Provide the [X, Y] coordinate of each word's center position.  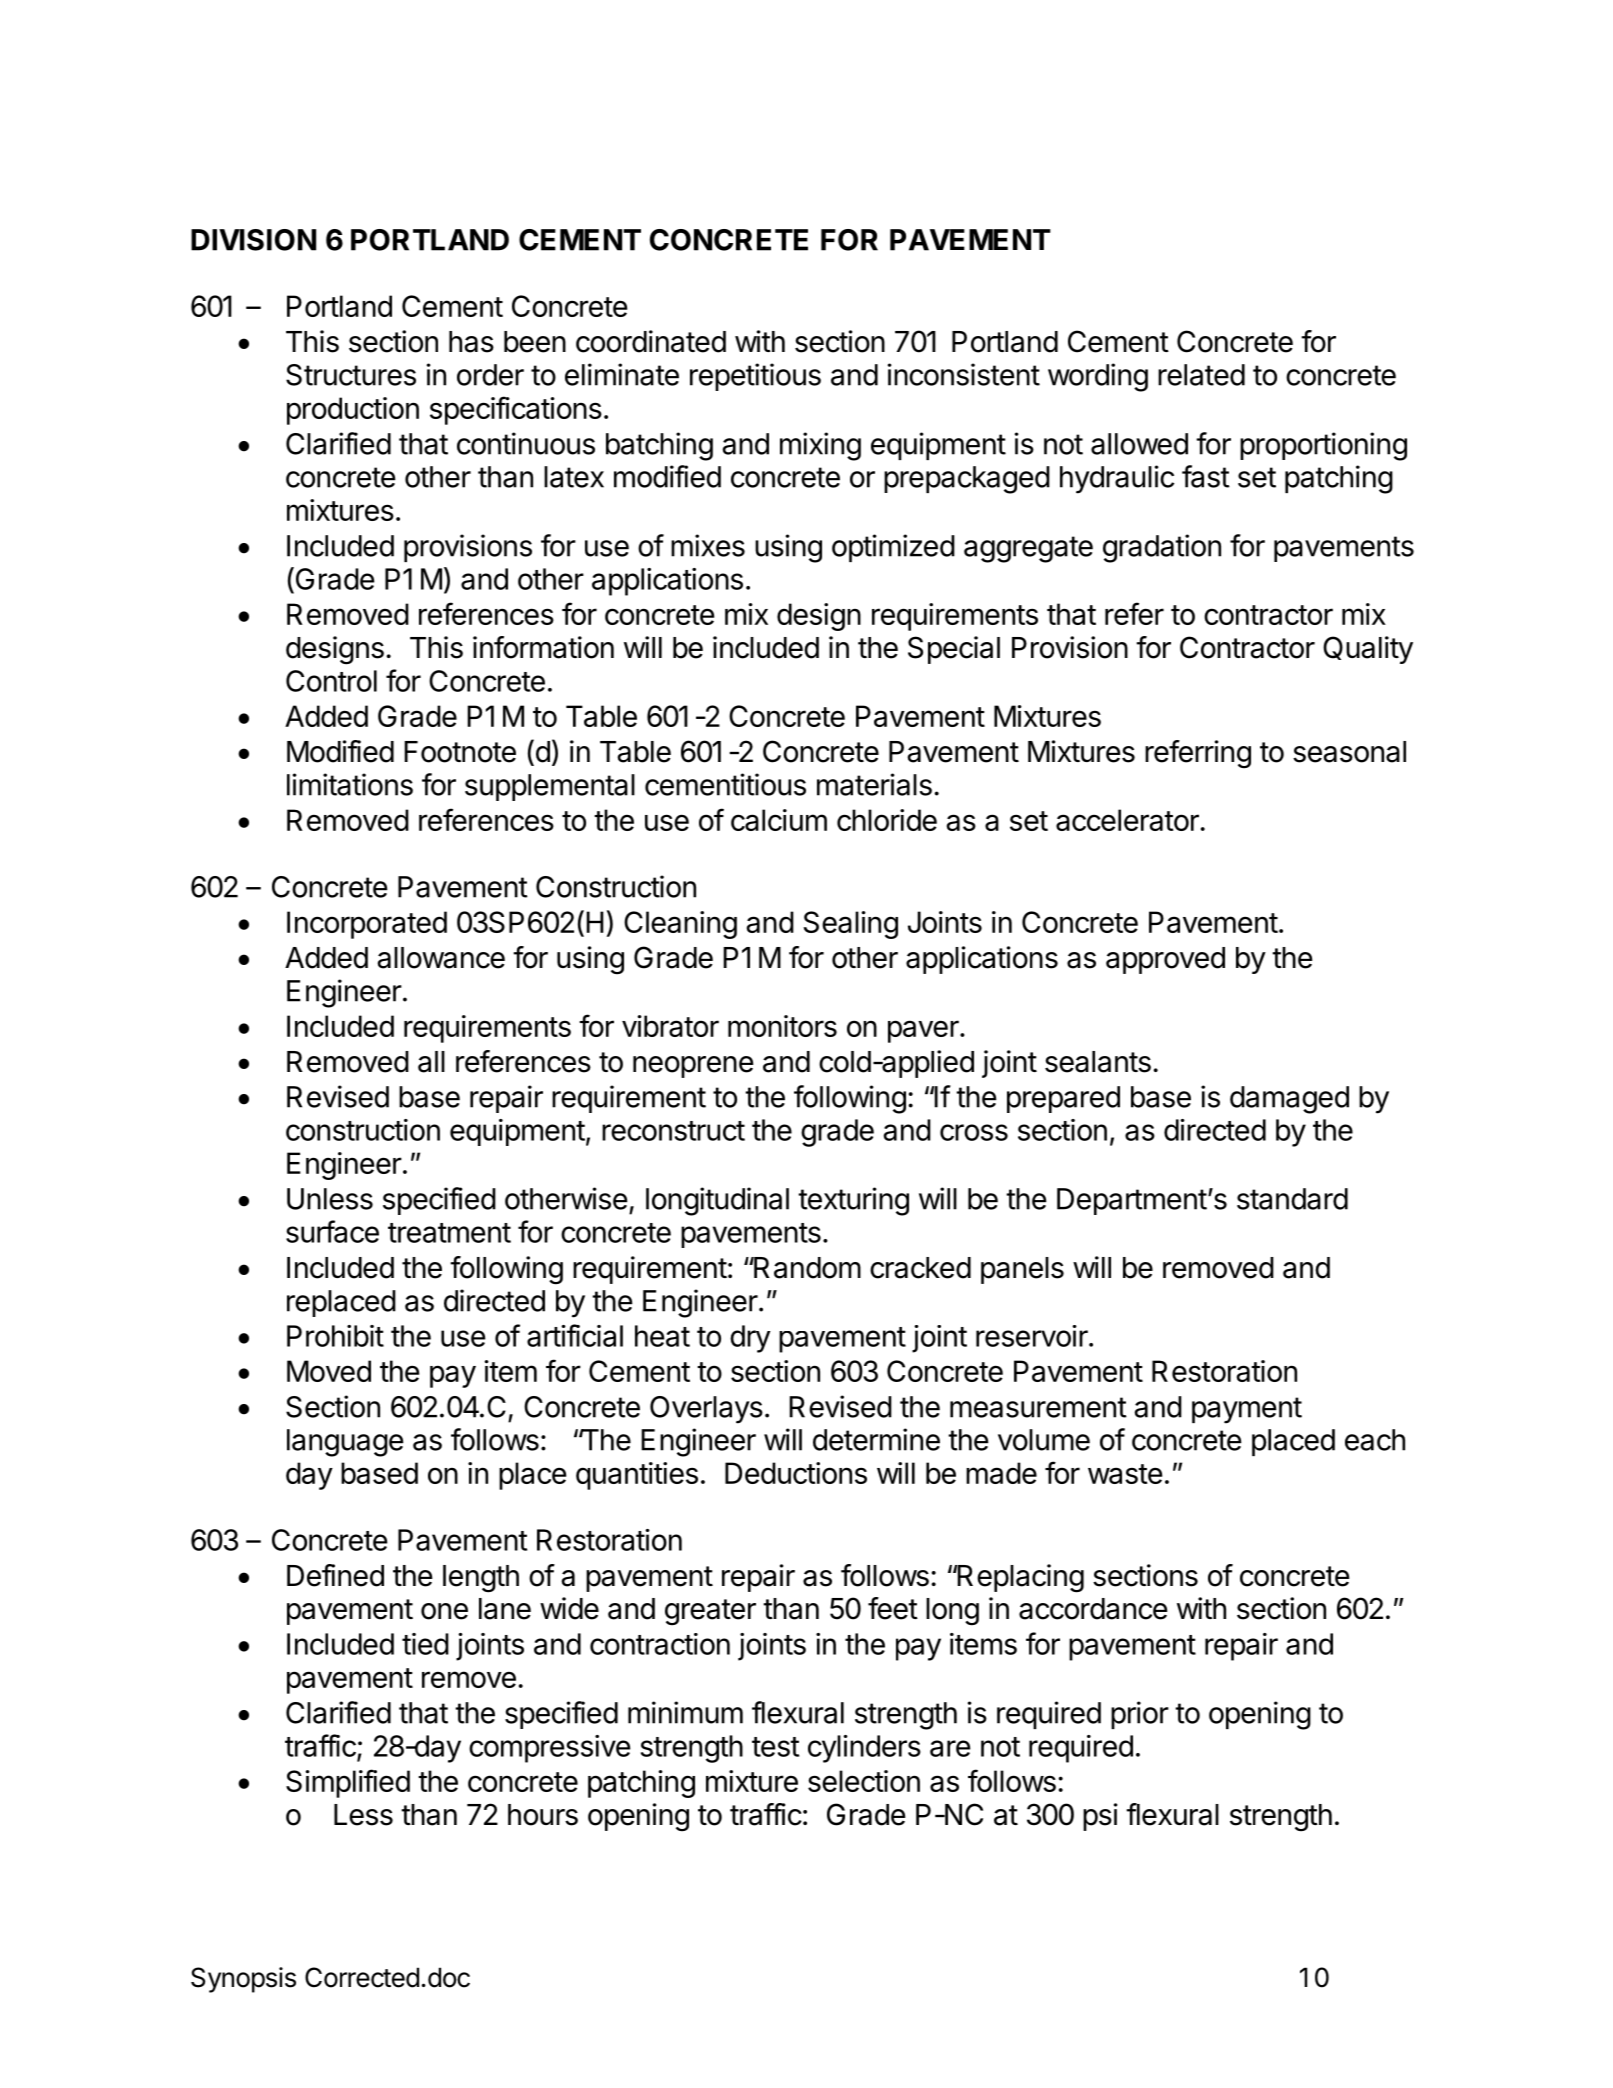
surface [332, 1231]
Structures [351, 375]
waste [1125, 1474]
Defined [335, 1575]
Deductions [796, 1473]
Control [331, 681]
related [1201, 375]
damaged [1289, 1100]
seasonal [1349, 752]
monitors [782, 1026]
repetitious [755, 377]
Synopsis [243, 1980]
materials [874, 784]
